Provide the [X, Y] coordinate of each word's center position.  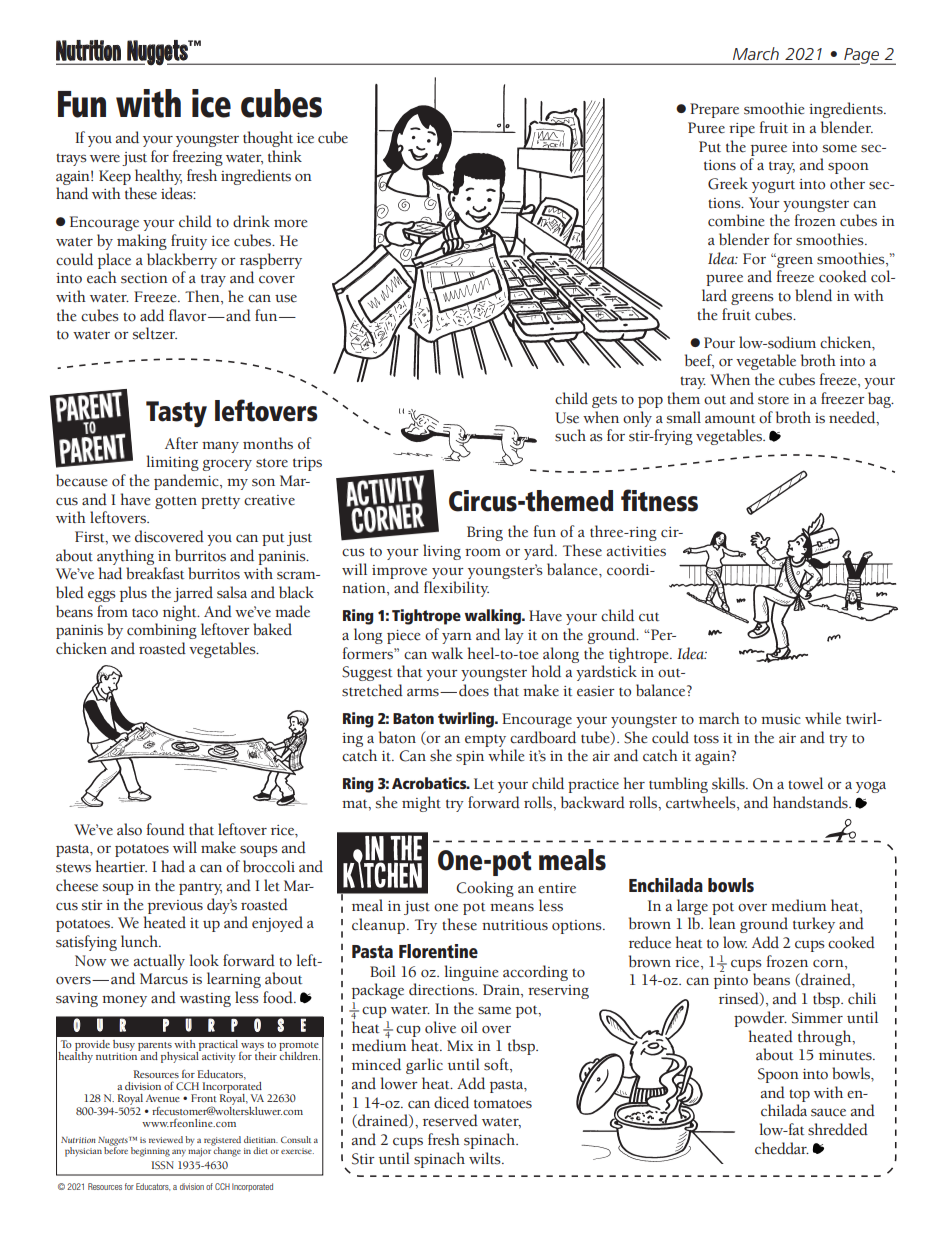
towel [805, 783]
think [285, 156]
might [421, 804]
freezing [198, 158]
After [181, 443]
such [570, 435]
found [166, 829]
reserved [450, 1120]
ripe [742, 130]
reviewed [166, 1139]
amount [730, 419]
